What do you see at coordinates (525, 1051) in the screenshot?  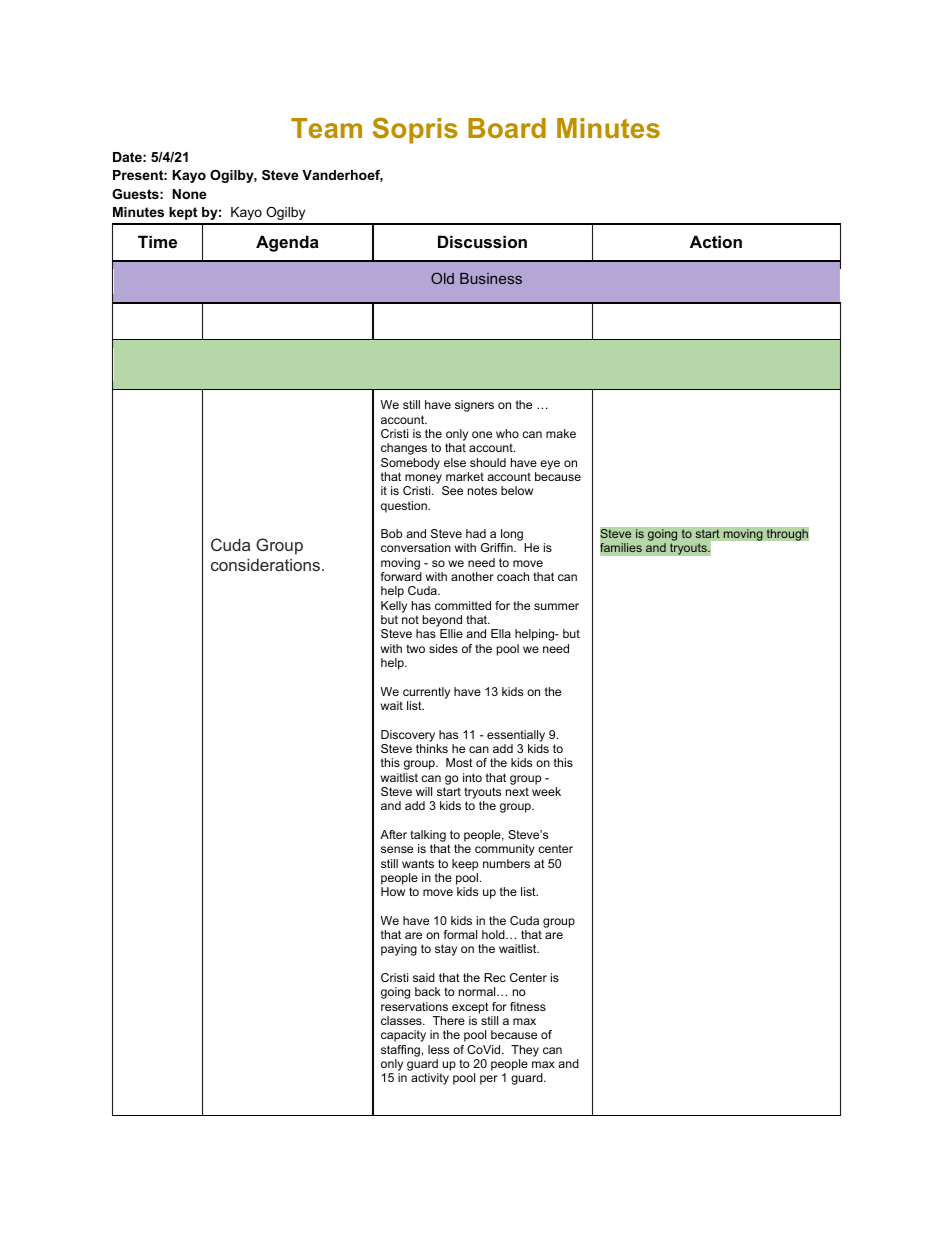 I see `They` at bounding box center [525, 1051].
